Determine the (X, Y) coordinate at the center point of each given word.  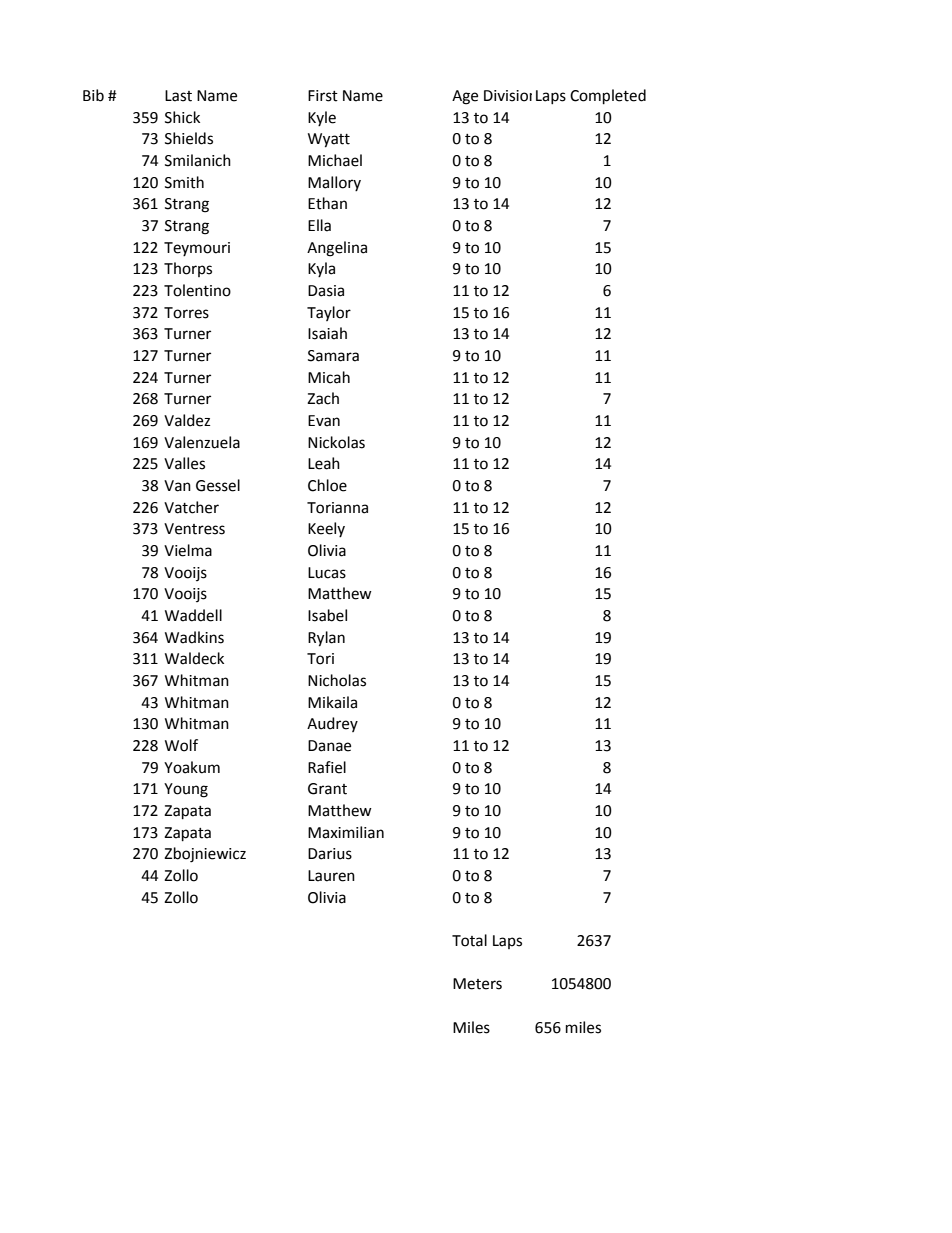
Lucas (327, 573)
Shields (189, 138)
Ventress (194, 529)
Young (186, 790)
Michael (335, 160)
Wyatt (329, 140)
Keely (326, 529)
